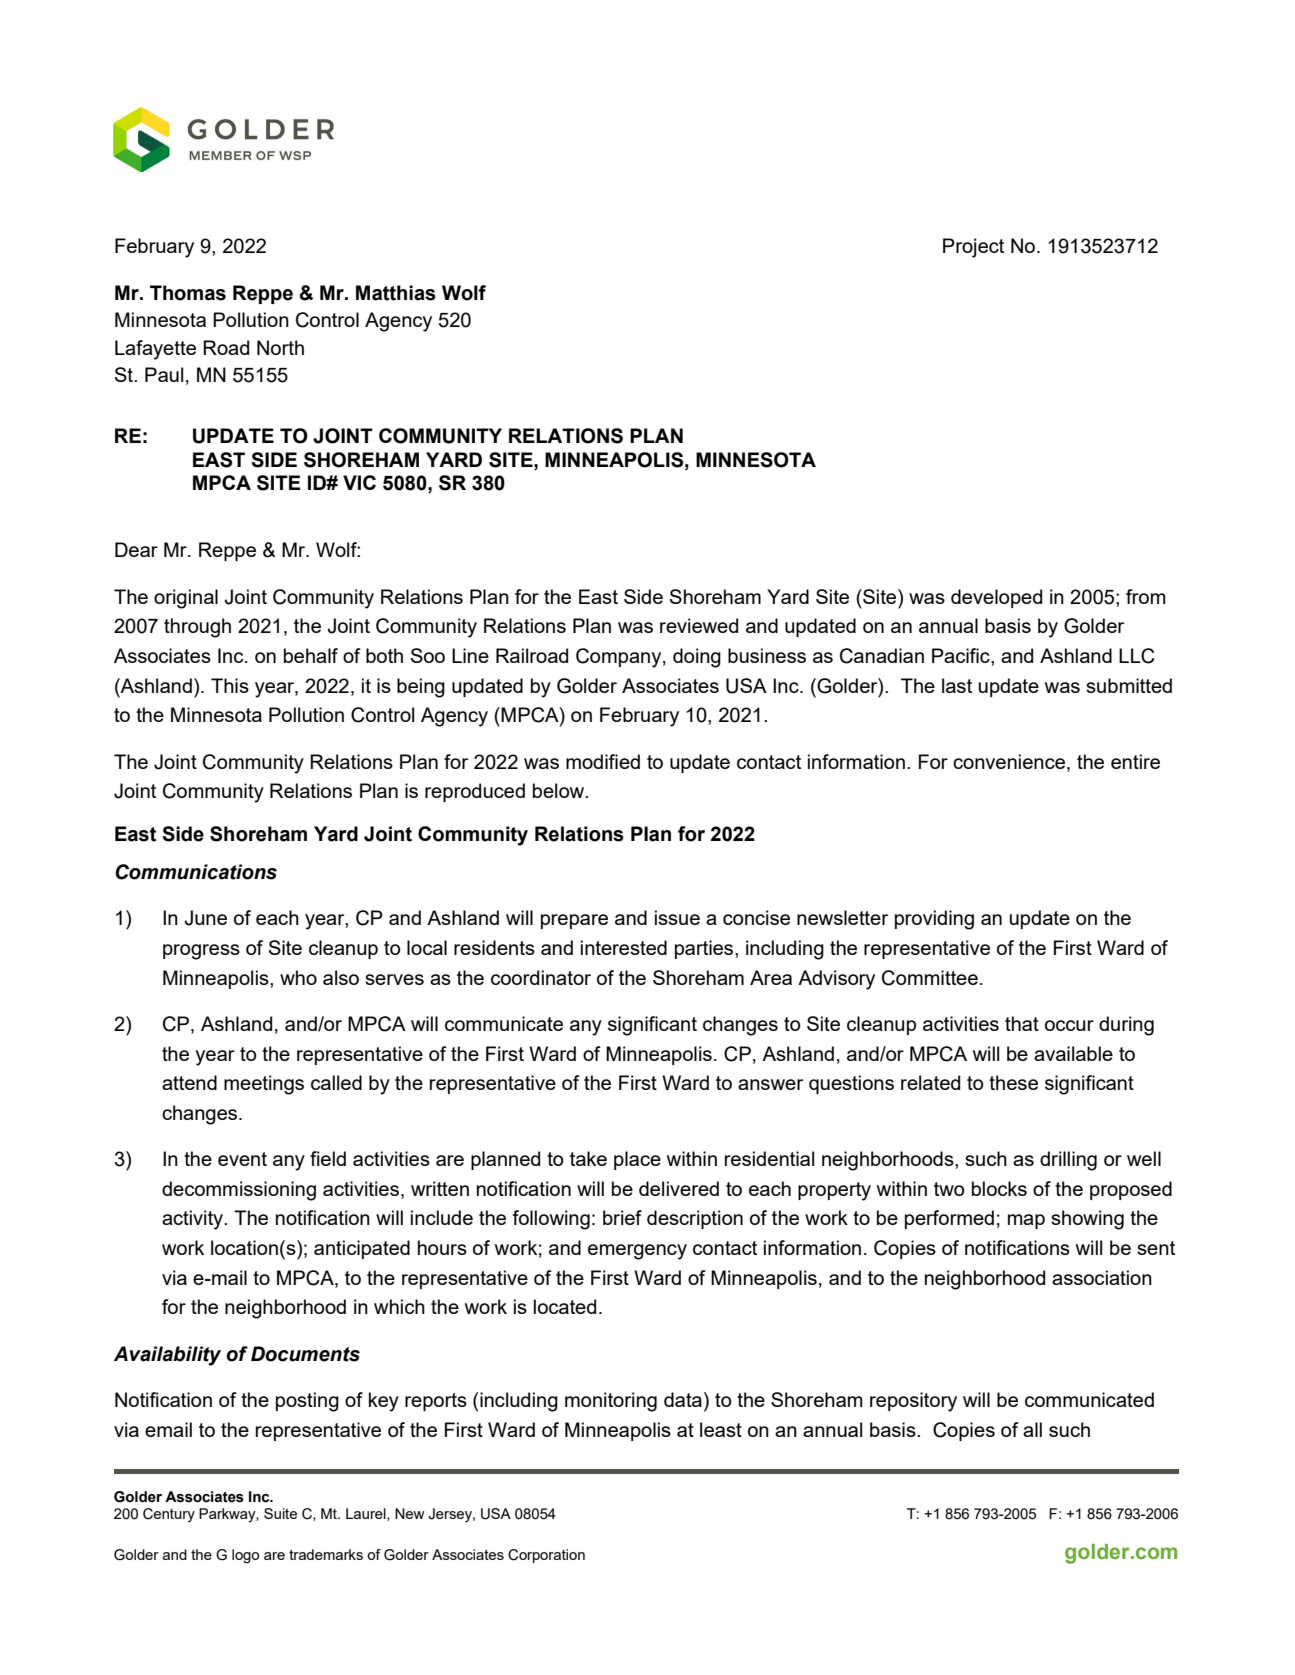  I want to click on Project, so click(973, 248).
